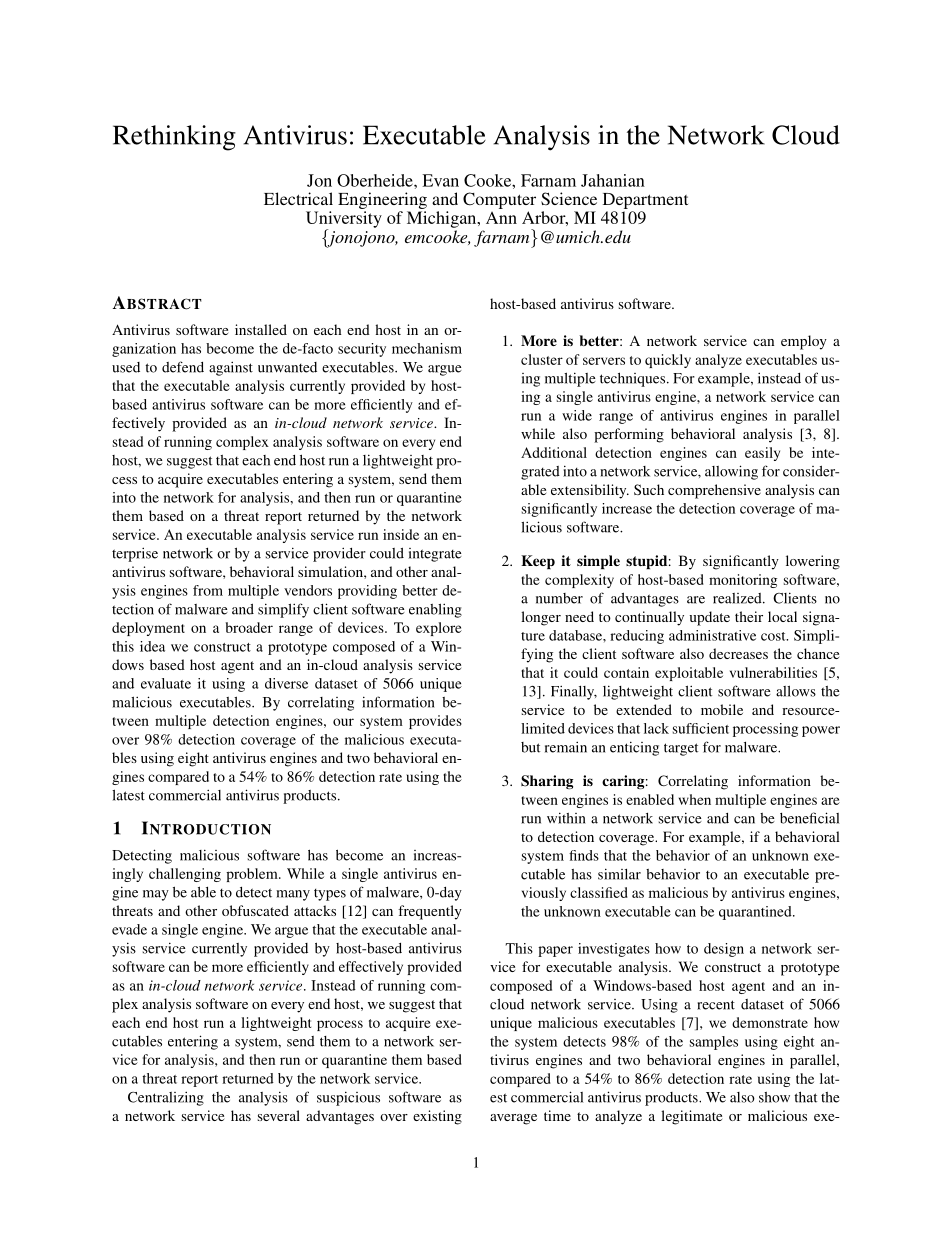 The height and width of the image is (1233, 952). Describe the element at coordinates (439, 629) in the image. I see `explore` at that location.
